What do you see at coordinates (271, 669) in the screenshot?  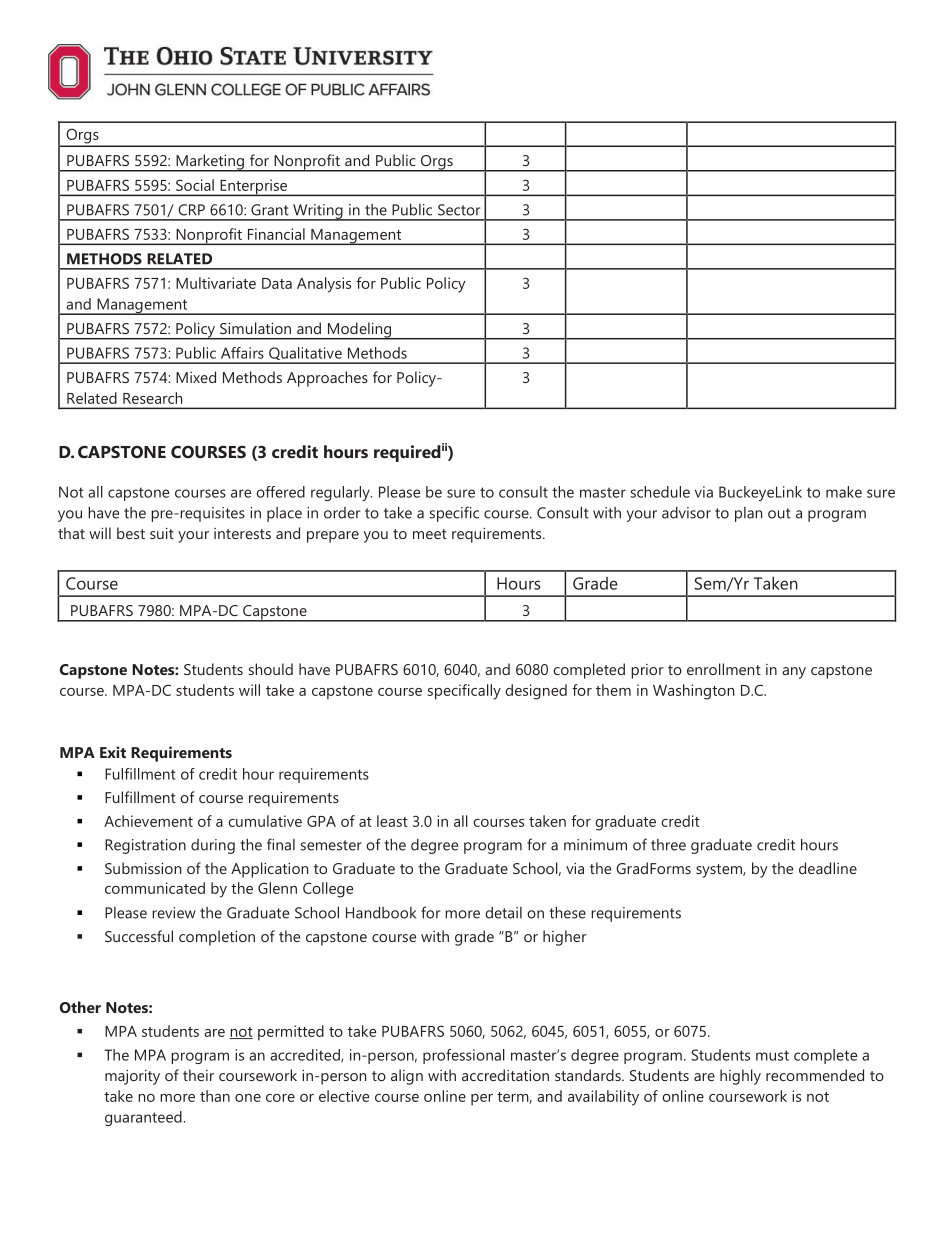 I see `should` at bounding box center [271, 669].
